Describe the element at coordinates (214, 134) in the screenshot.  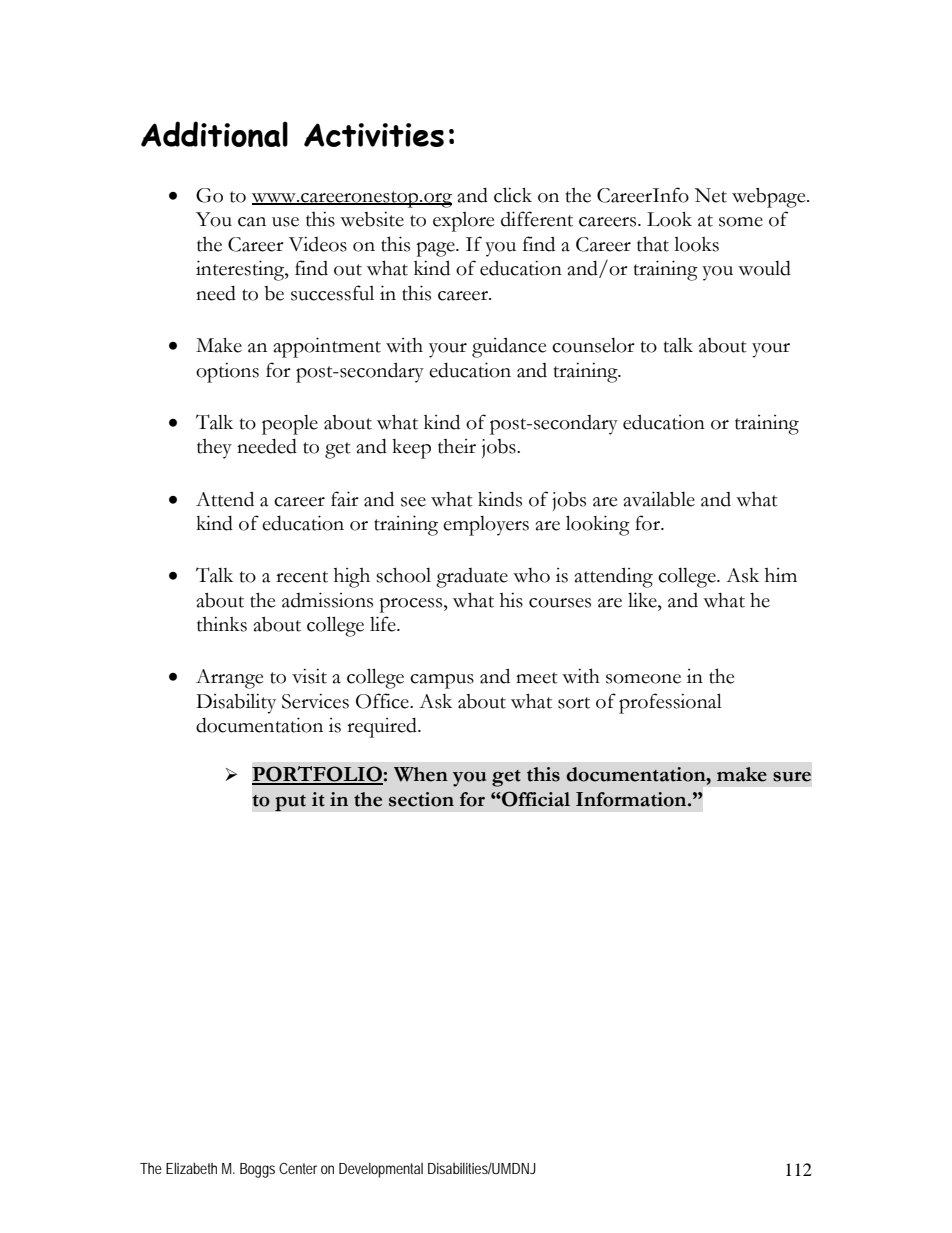
I see `Additional` at that location.
